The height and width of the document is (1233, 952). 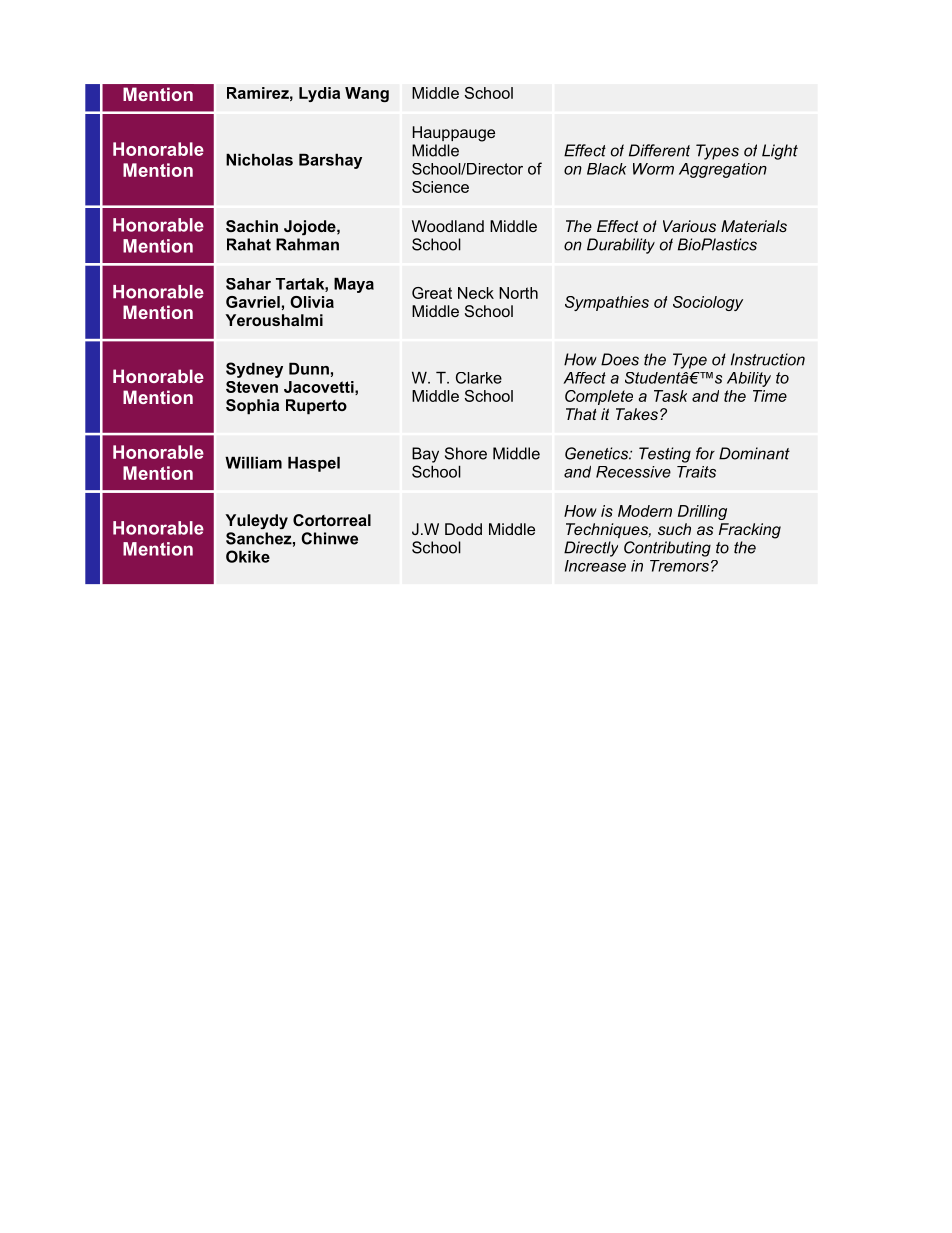 I want to click on Clarke, so click(x=479, y=378).
